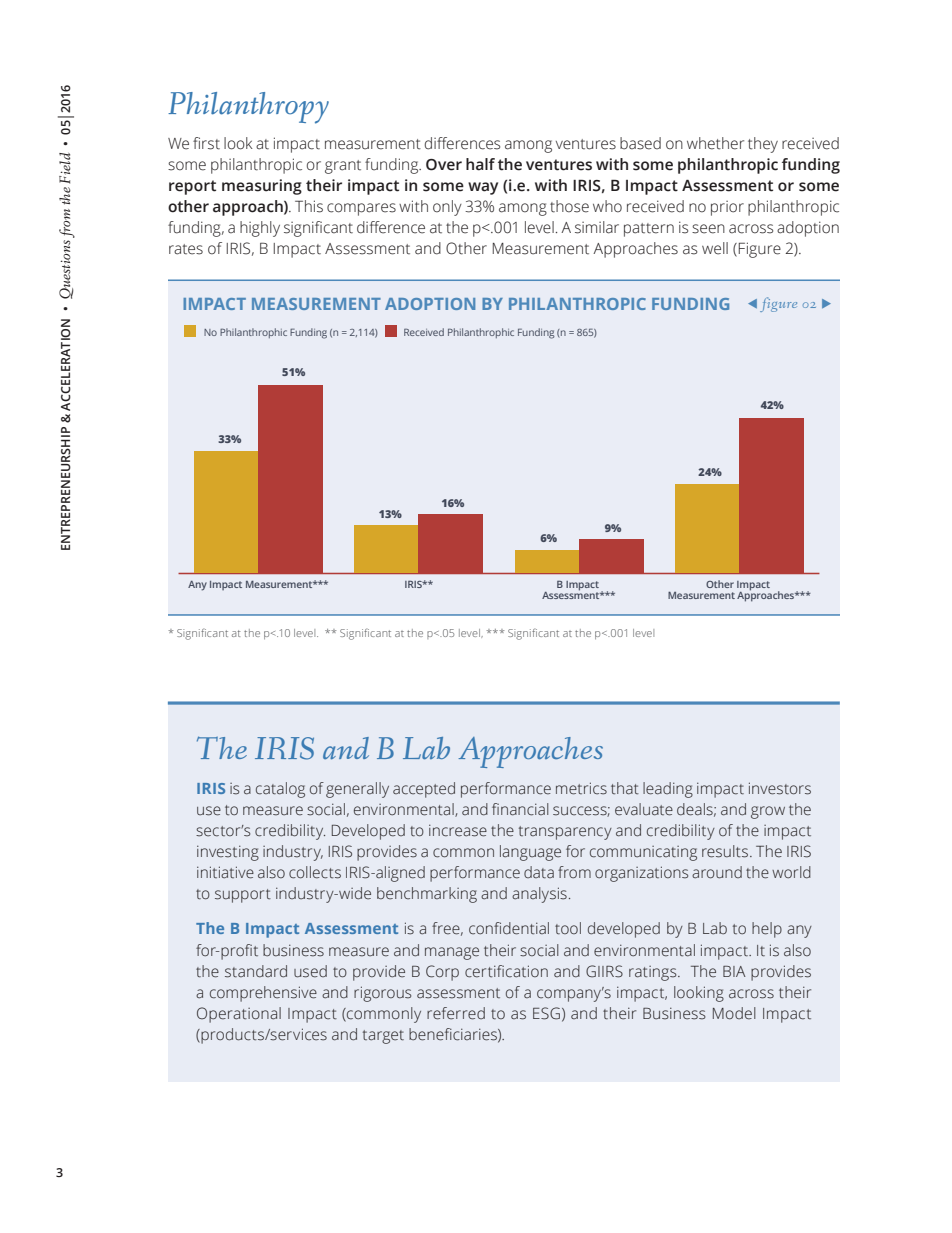 Image resolution: width=952 pixels, height=1233 pixels. I want to click on well, so click(715, 248).
